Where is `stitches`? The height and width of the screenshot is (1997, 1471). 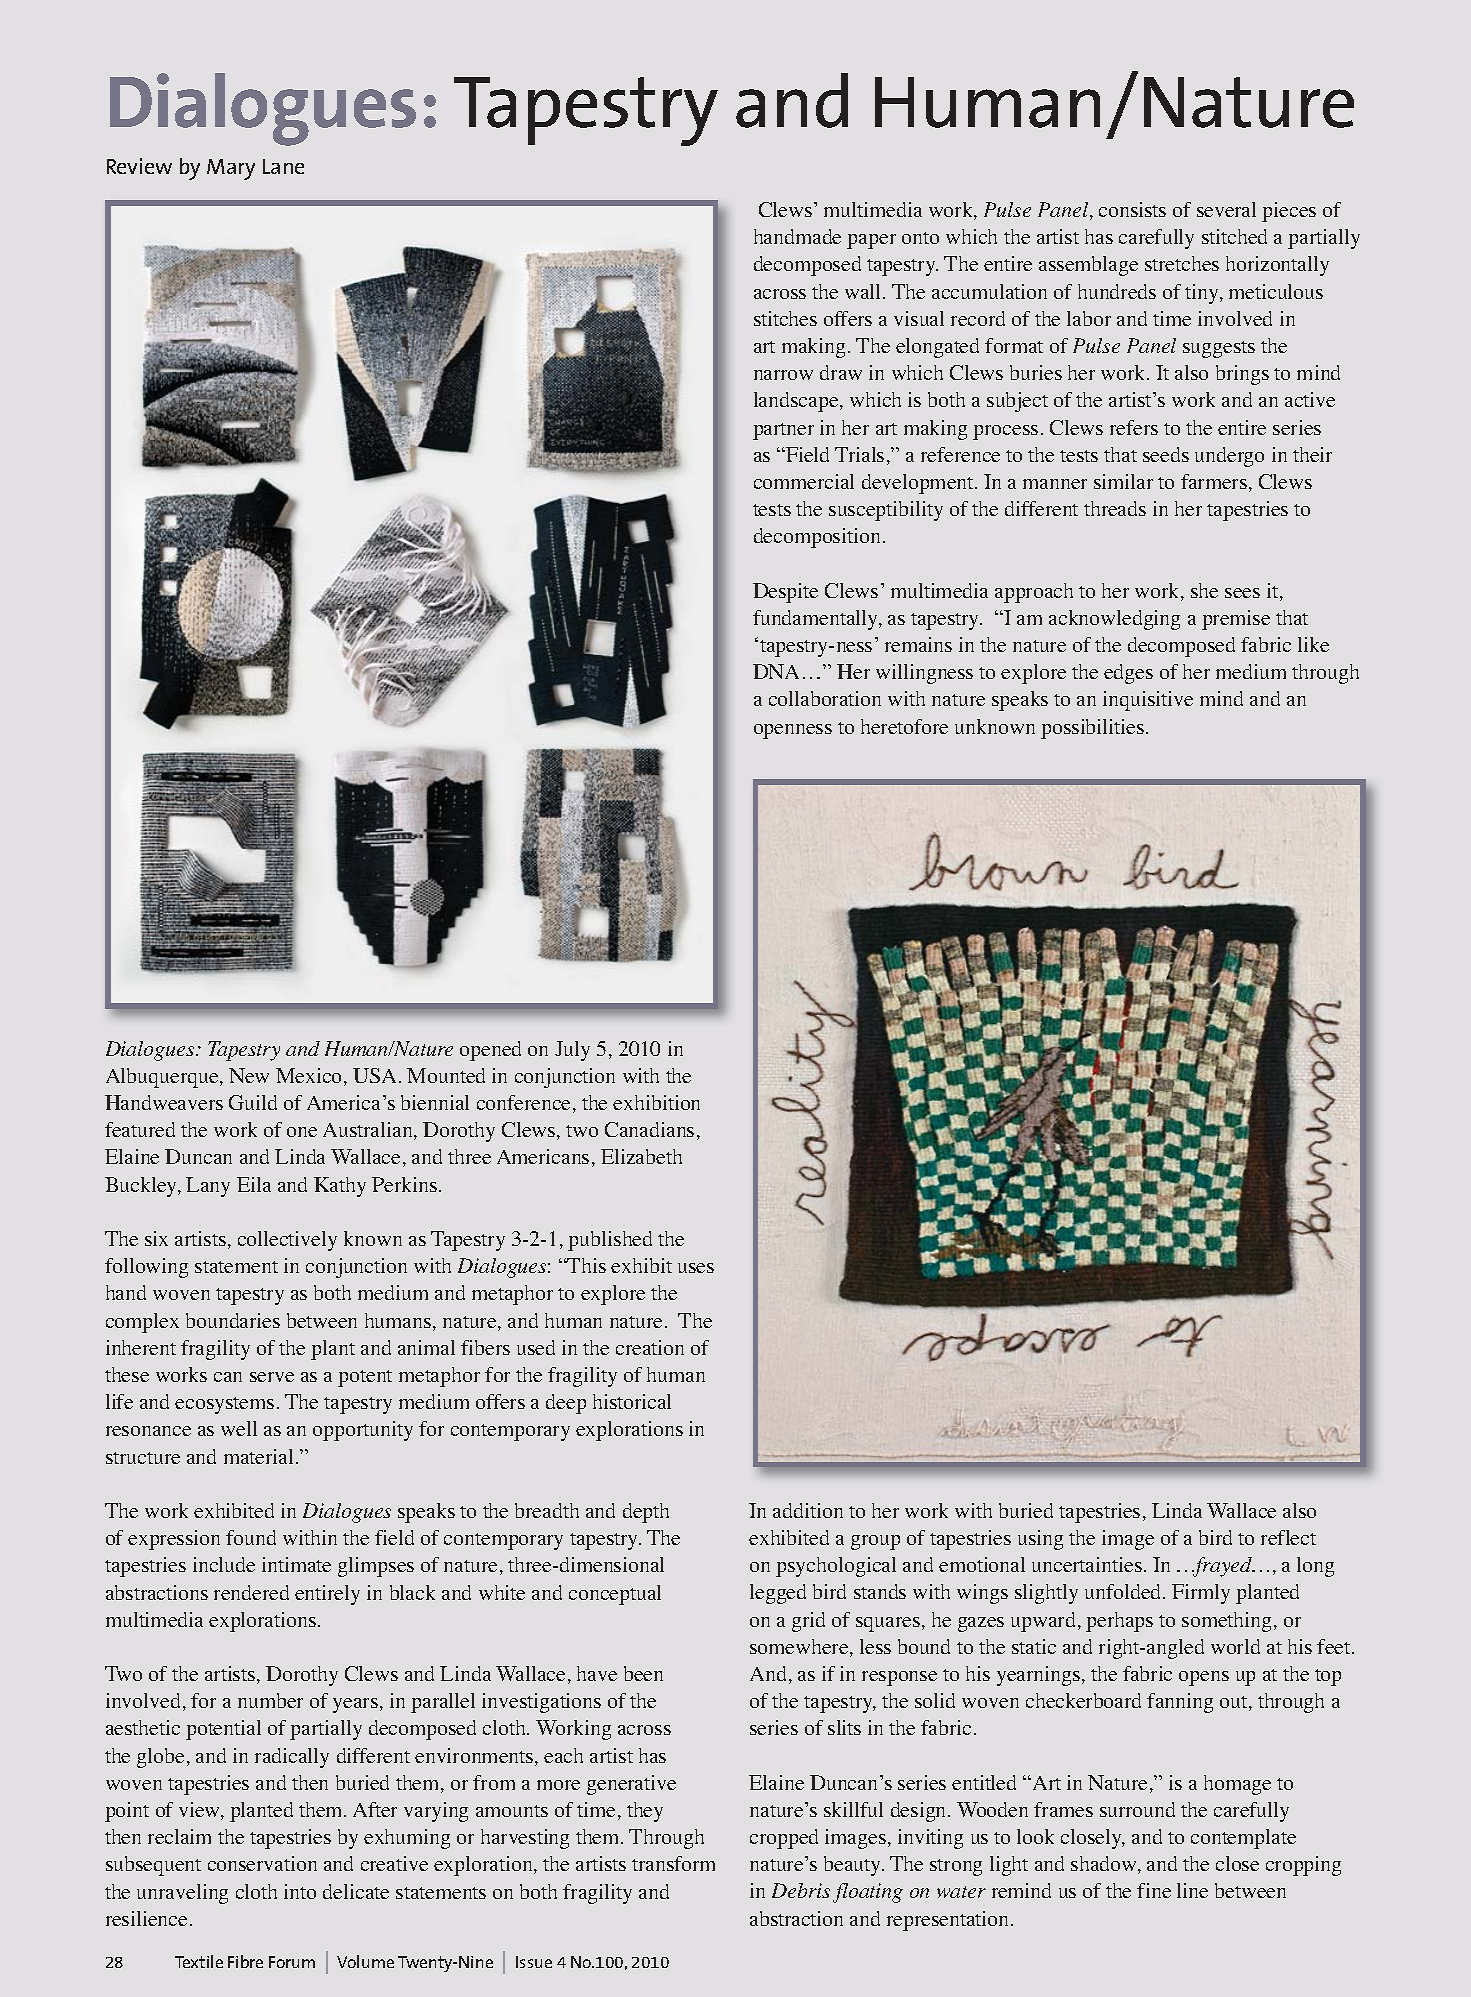 stitches is located at coordinates (785, 318).
